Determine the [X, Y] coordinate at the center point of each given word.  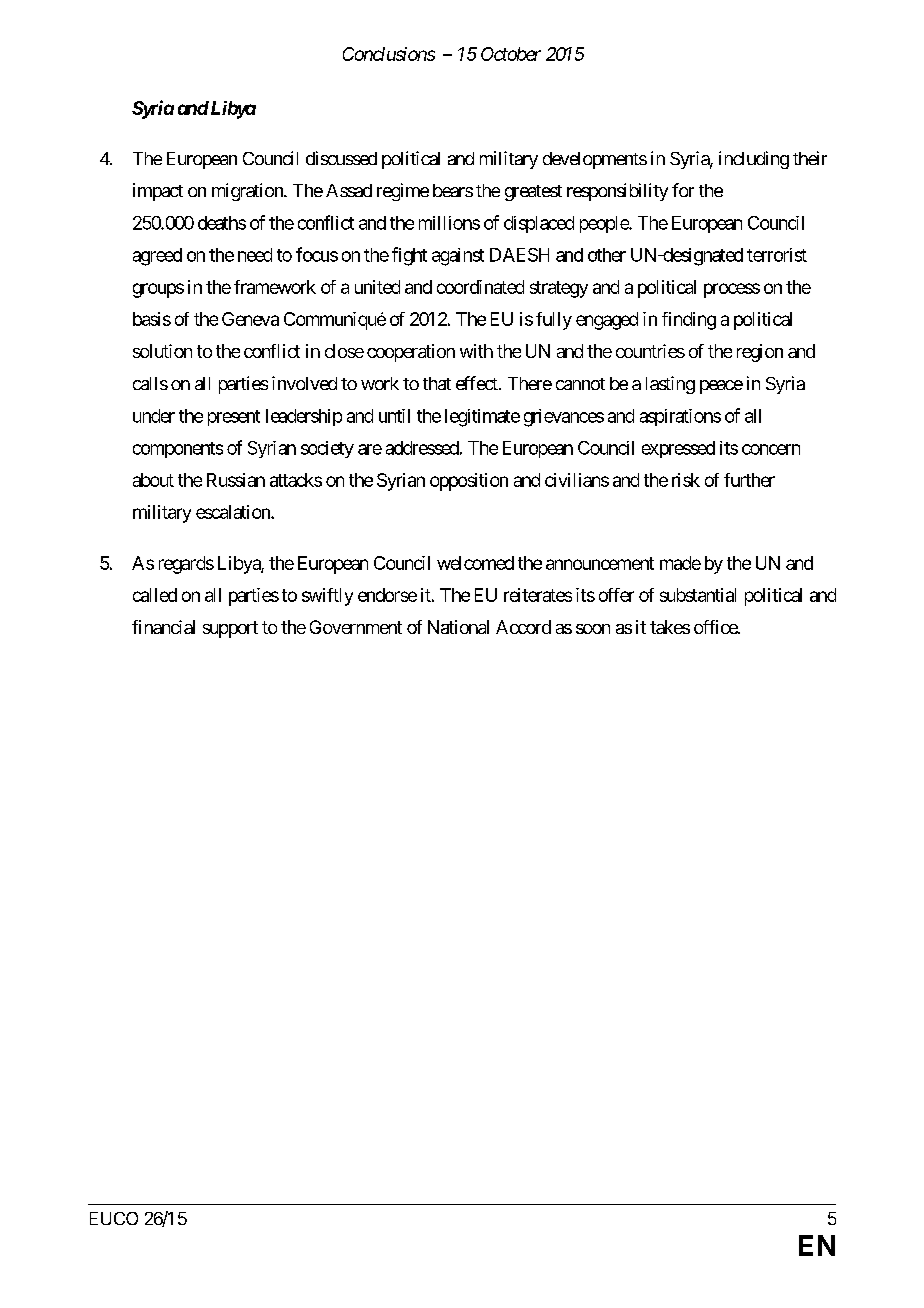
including [754, 160]
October [511, 54]
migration [248, 192]
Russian [236, 480]
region [760, 353]
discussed [341, 158]
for [683, 190]
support [230, 629]
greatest [533, 193]
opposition [469, 482]
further [749, 480]
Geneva [250, 319]
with [476, 351]
